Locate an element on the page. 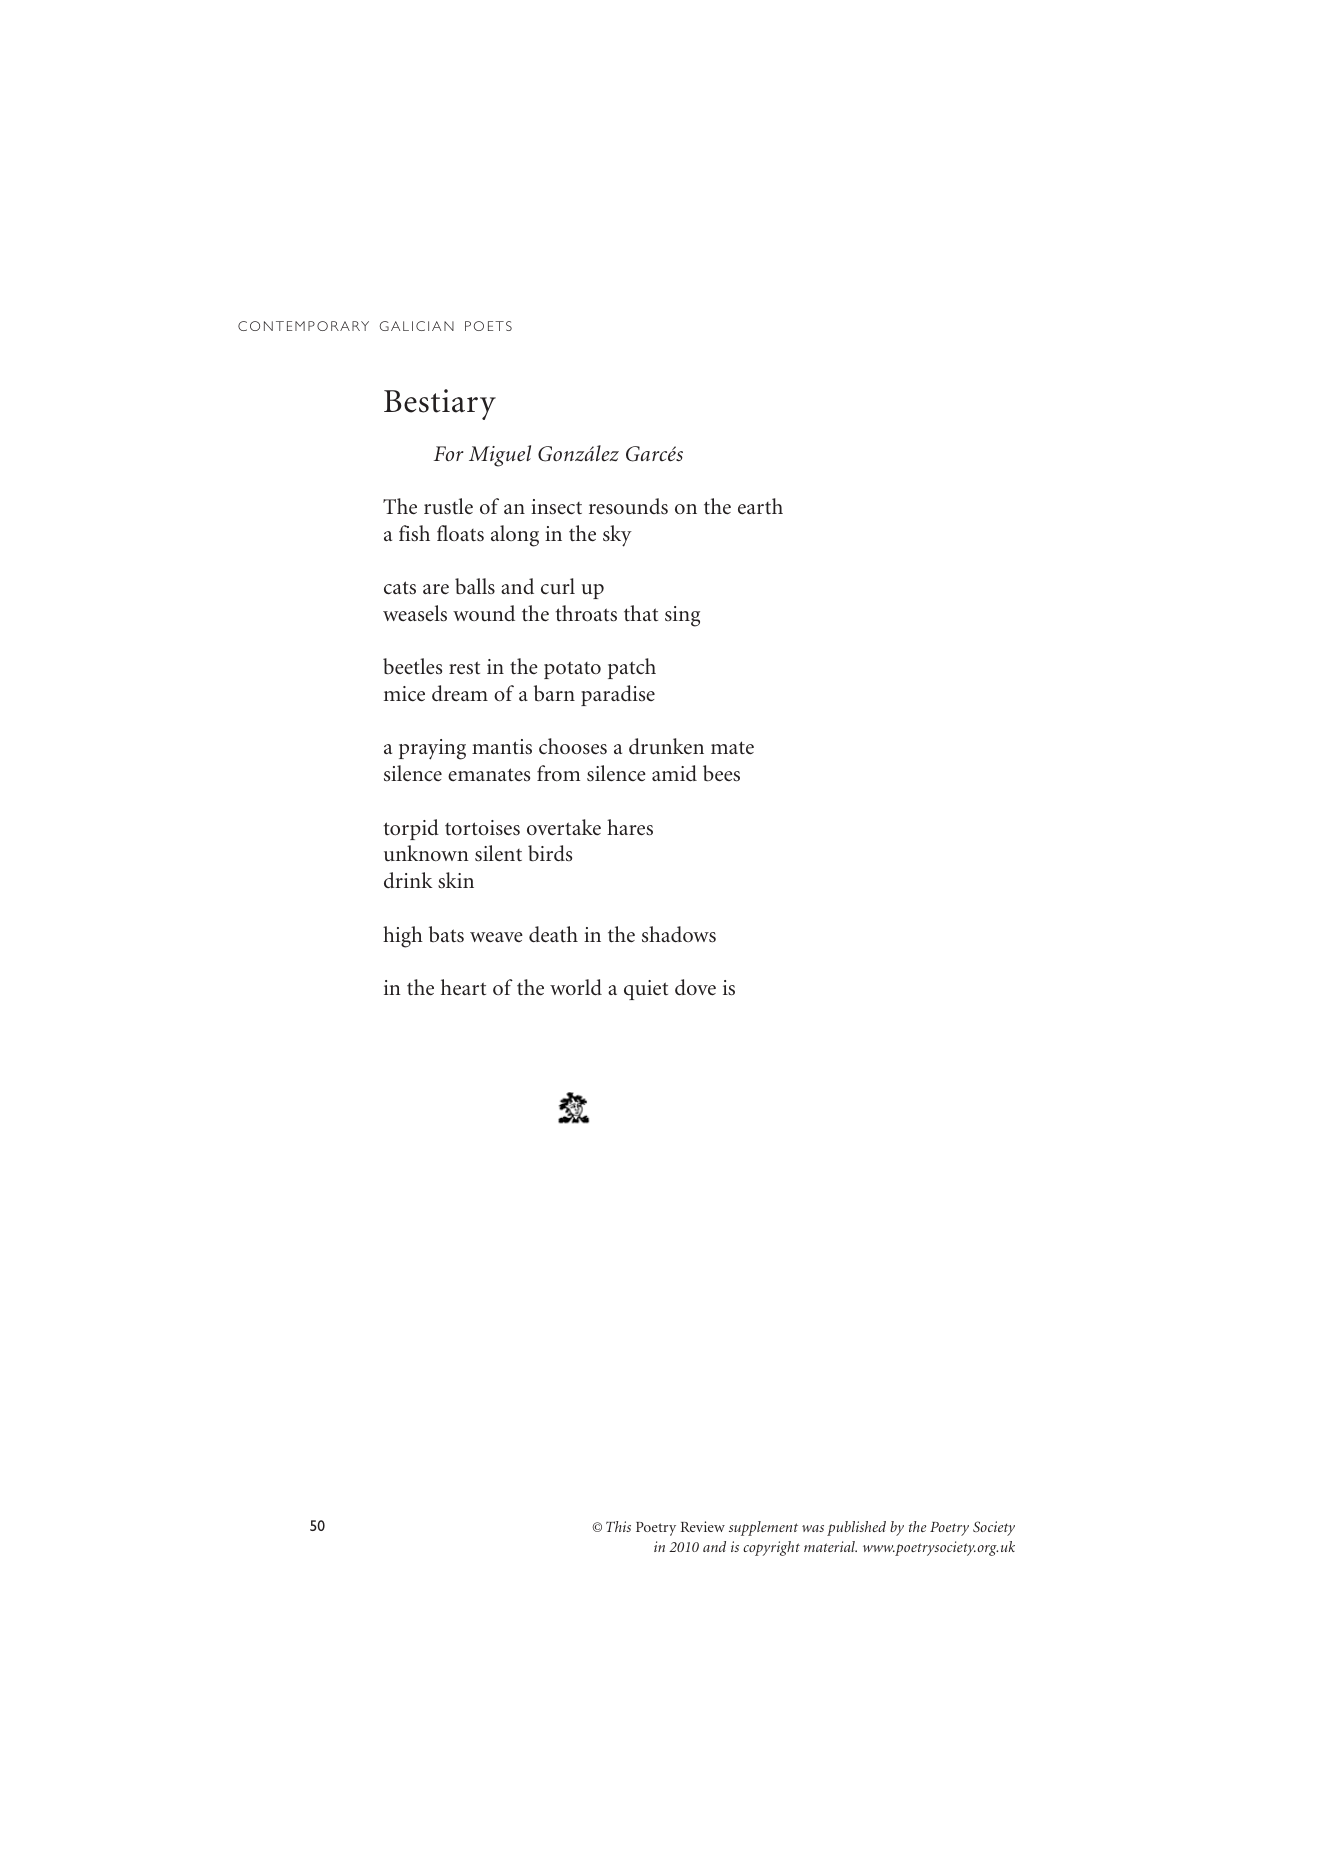  hares is located at coordinates (630, 827).
